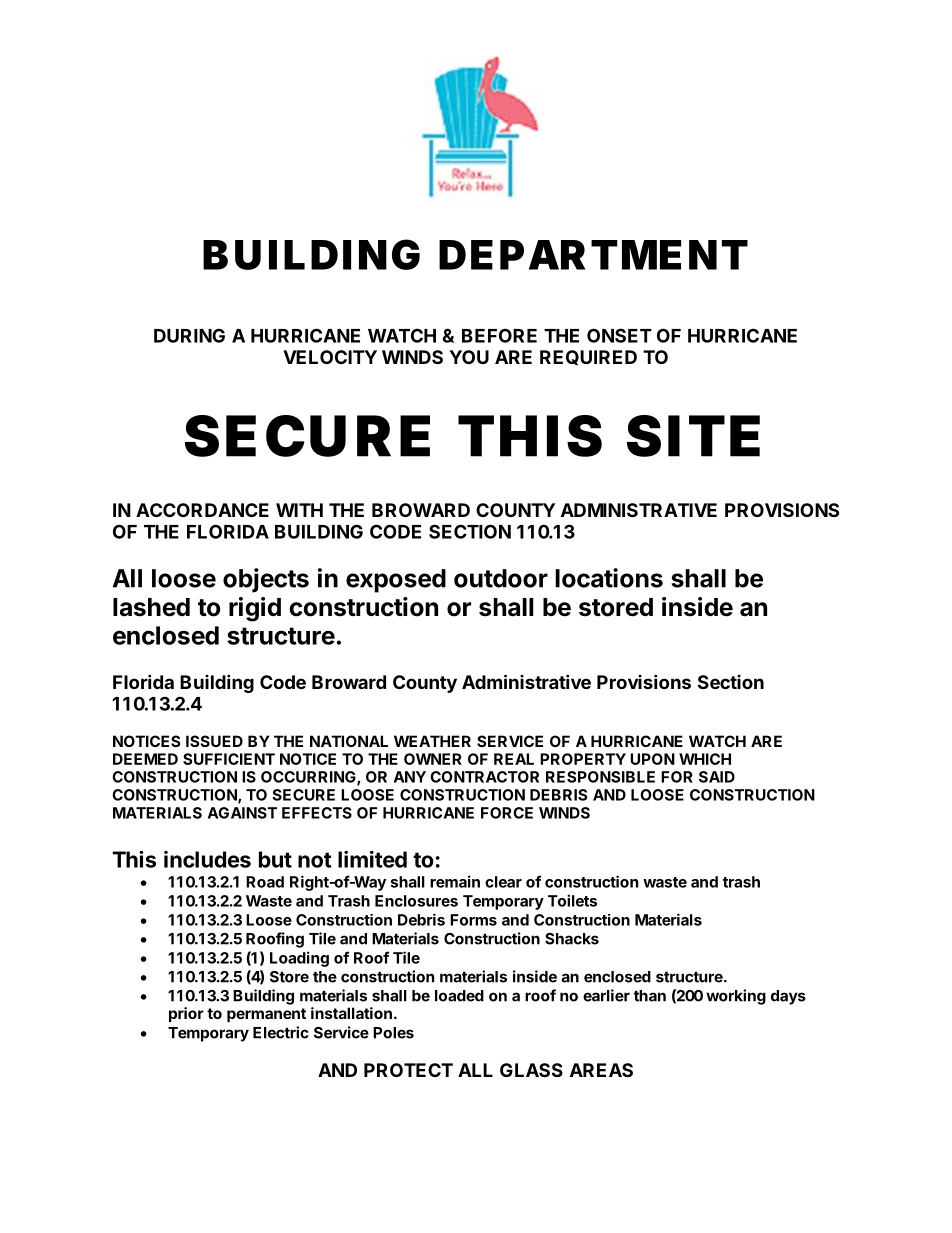 Image resolution: width=952 pixels, height=1233 pixels. I want to click on FORCE, so click(507, 813).
